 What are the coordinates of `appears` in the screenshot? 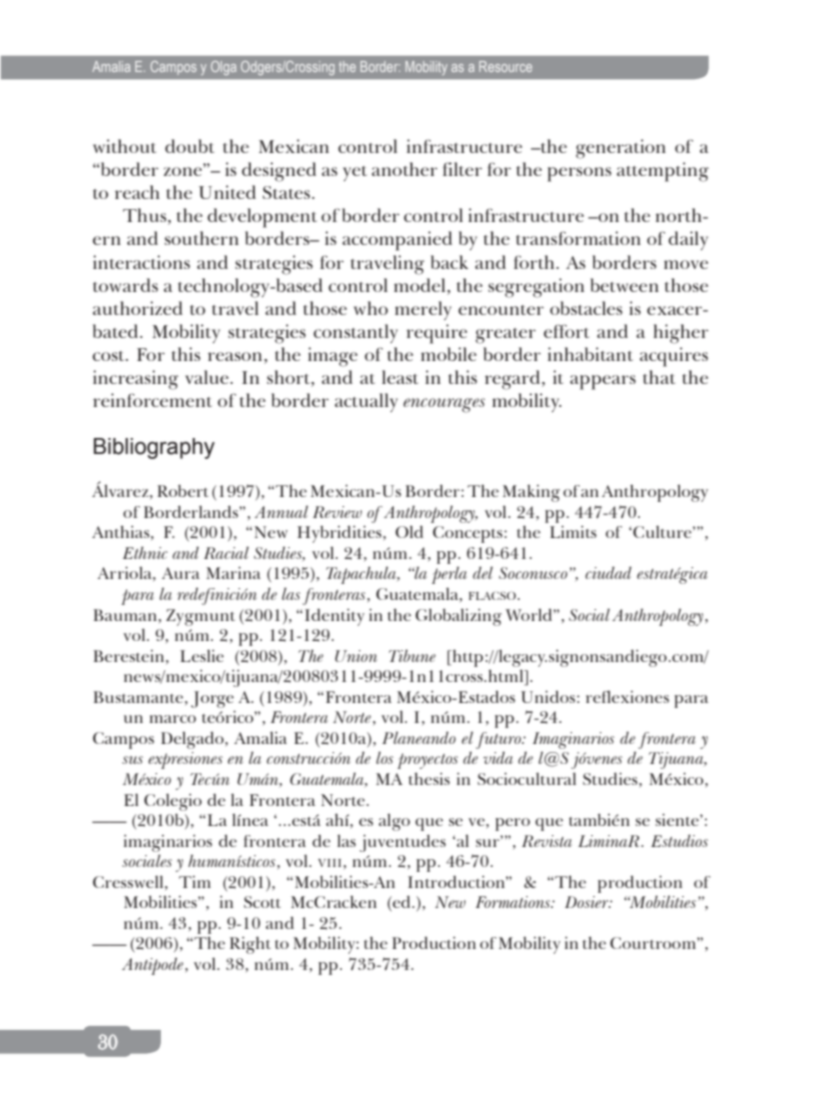 It's located at (603, 382).
